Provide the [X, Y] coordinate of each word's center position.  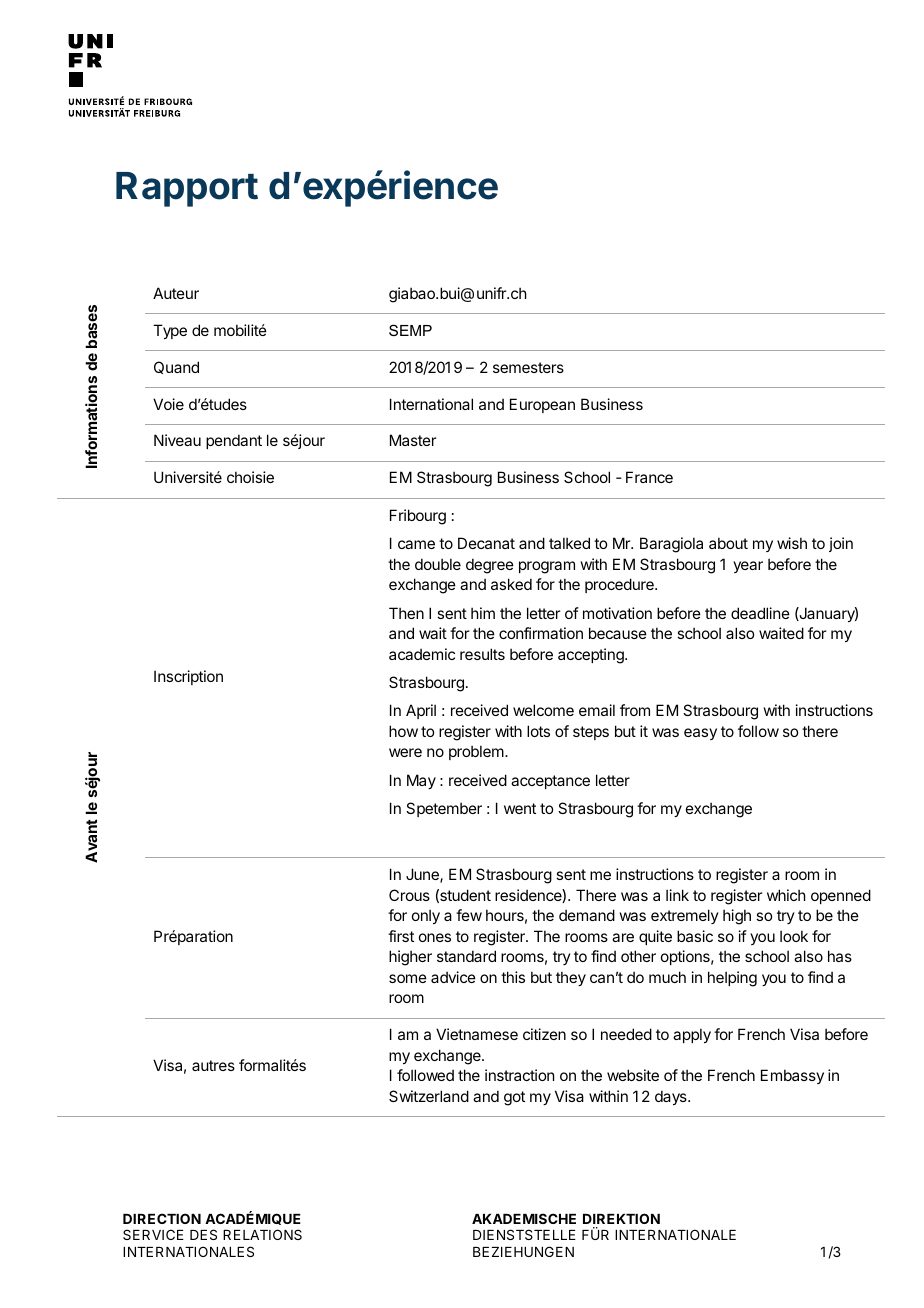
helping [732, 979]
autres [213, 1065]
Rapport [187, 189]
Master [413, 440]
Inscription [188, 677]
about [728, 543]
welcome [543, 710]
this [513, 977]
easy [700, 734]
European [542, 405]
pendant [234, 441]
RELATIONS [262, 1234]
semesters [528, 367]
